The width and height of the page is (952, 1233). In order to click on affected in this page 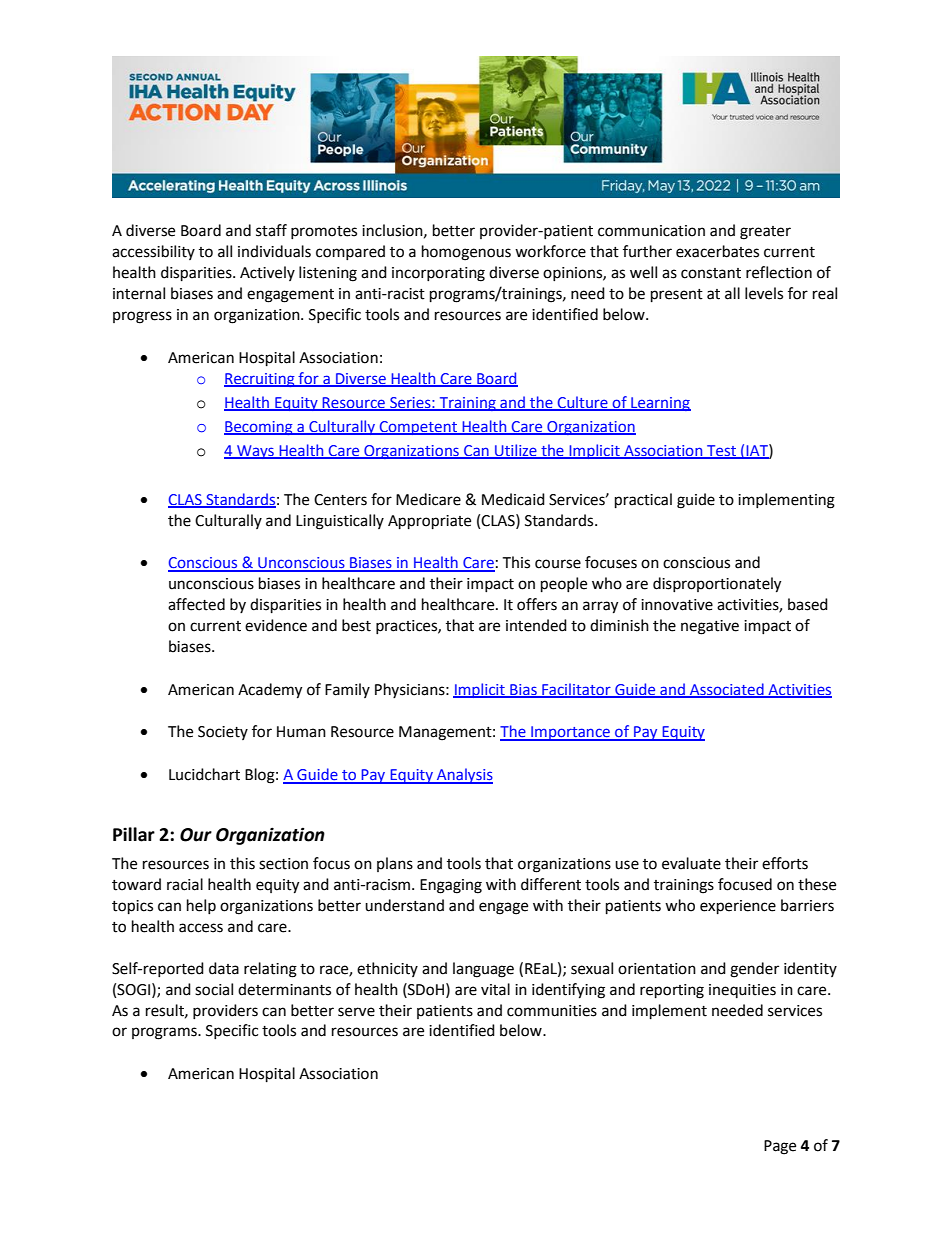, I will do `click(196, 604)`.
